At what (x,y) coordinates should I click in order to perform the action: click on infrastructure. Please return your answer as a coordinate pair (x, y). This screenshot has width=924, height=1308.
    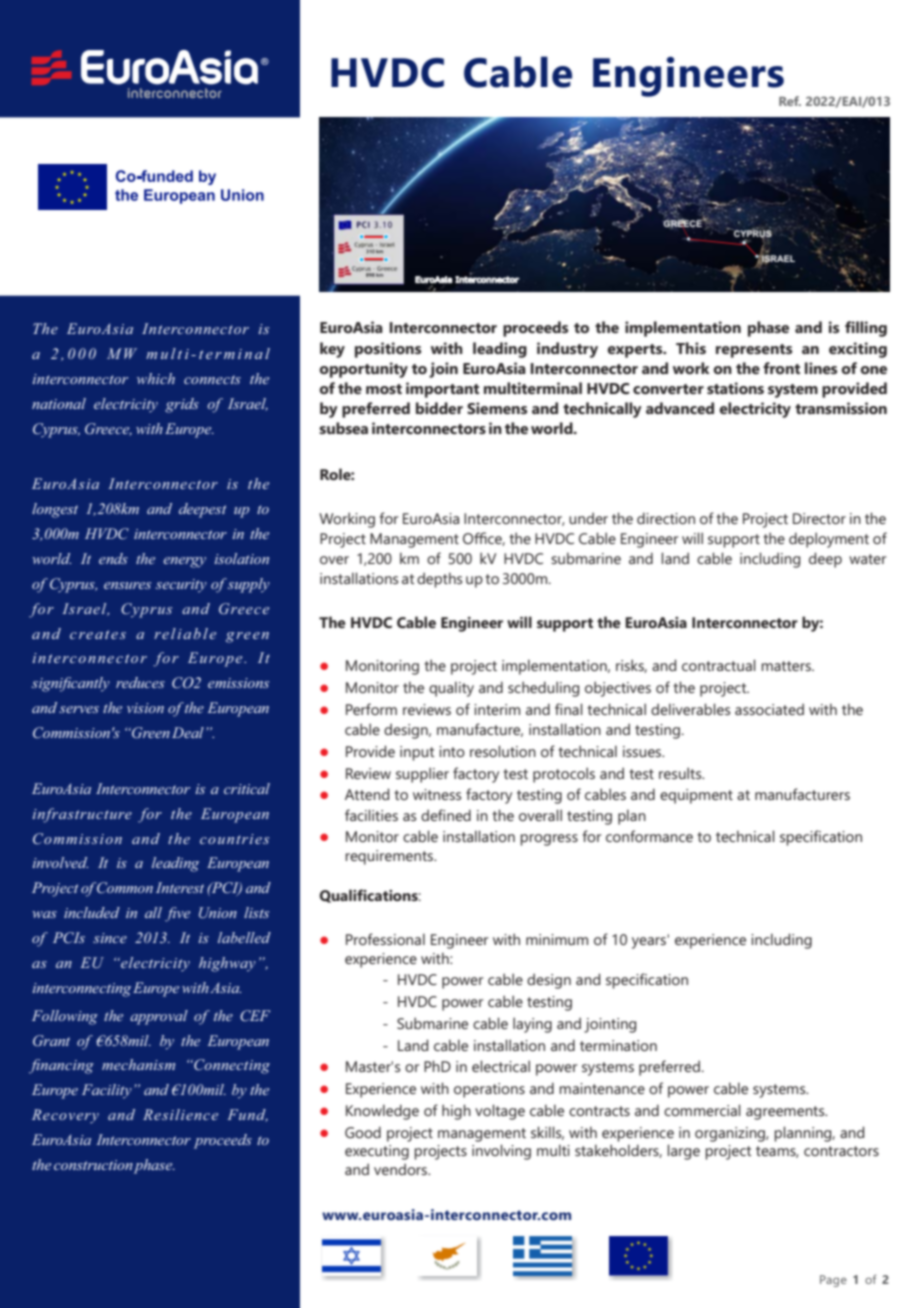
    Looking at the image, I should click on (82, 815).
